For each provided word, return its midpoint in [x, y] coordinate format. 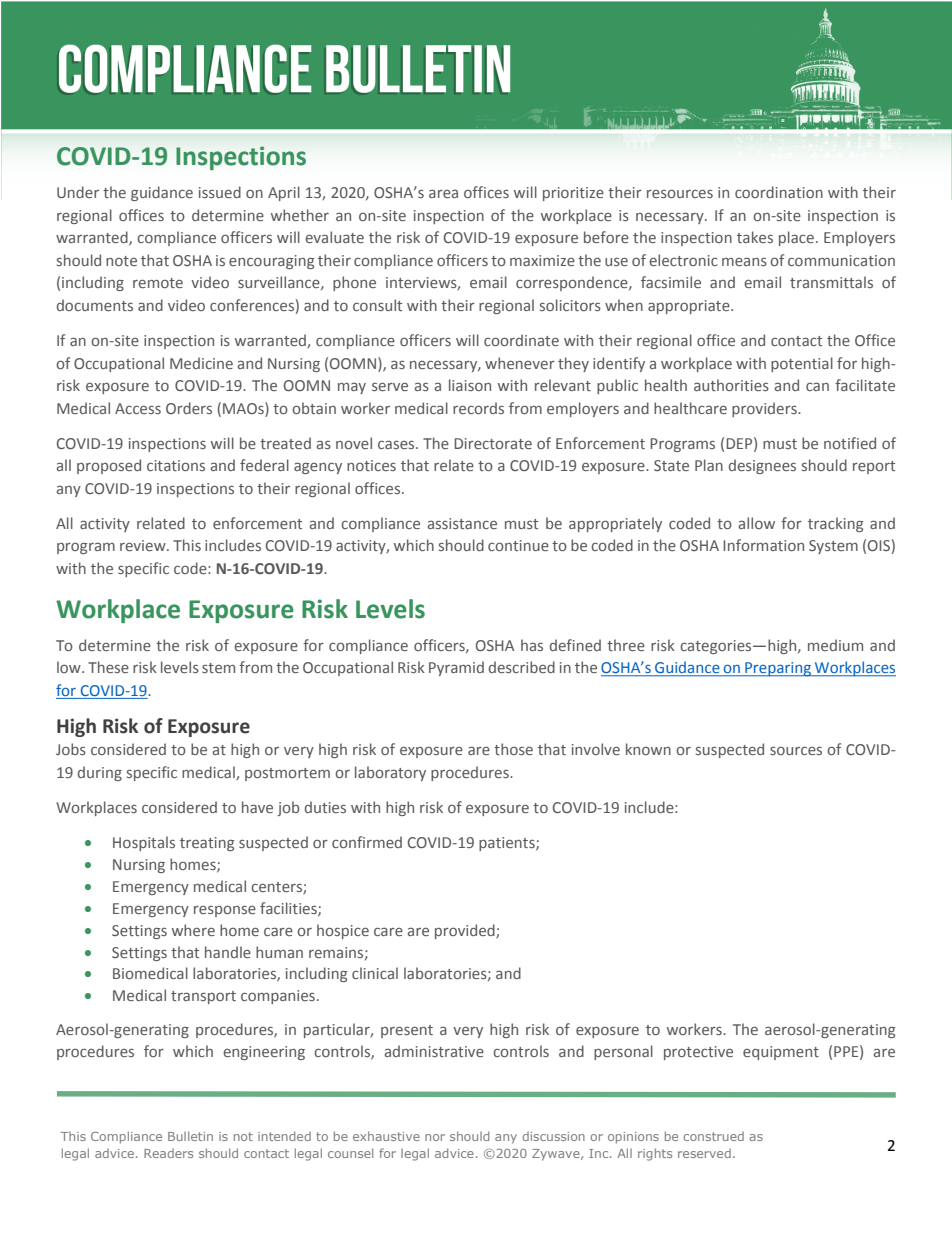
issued [220, 192]
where [193, 930]
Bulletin [190, 1136]
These [108, 667]
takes [755, 237]
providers [765, 409]
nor [435, 1137]
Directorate [493, 443]
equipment [781, 1053]
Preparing [778, 669]
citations [176, 465]
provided [466, 931]
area [443, 193]
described [522, 667]
